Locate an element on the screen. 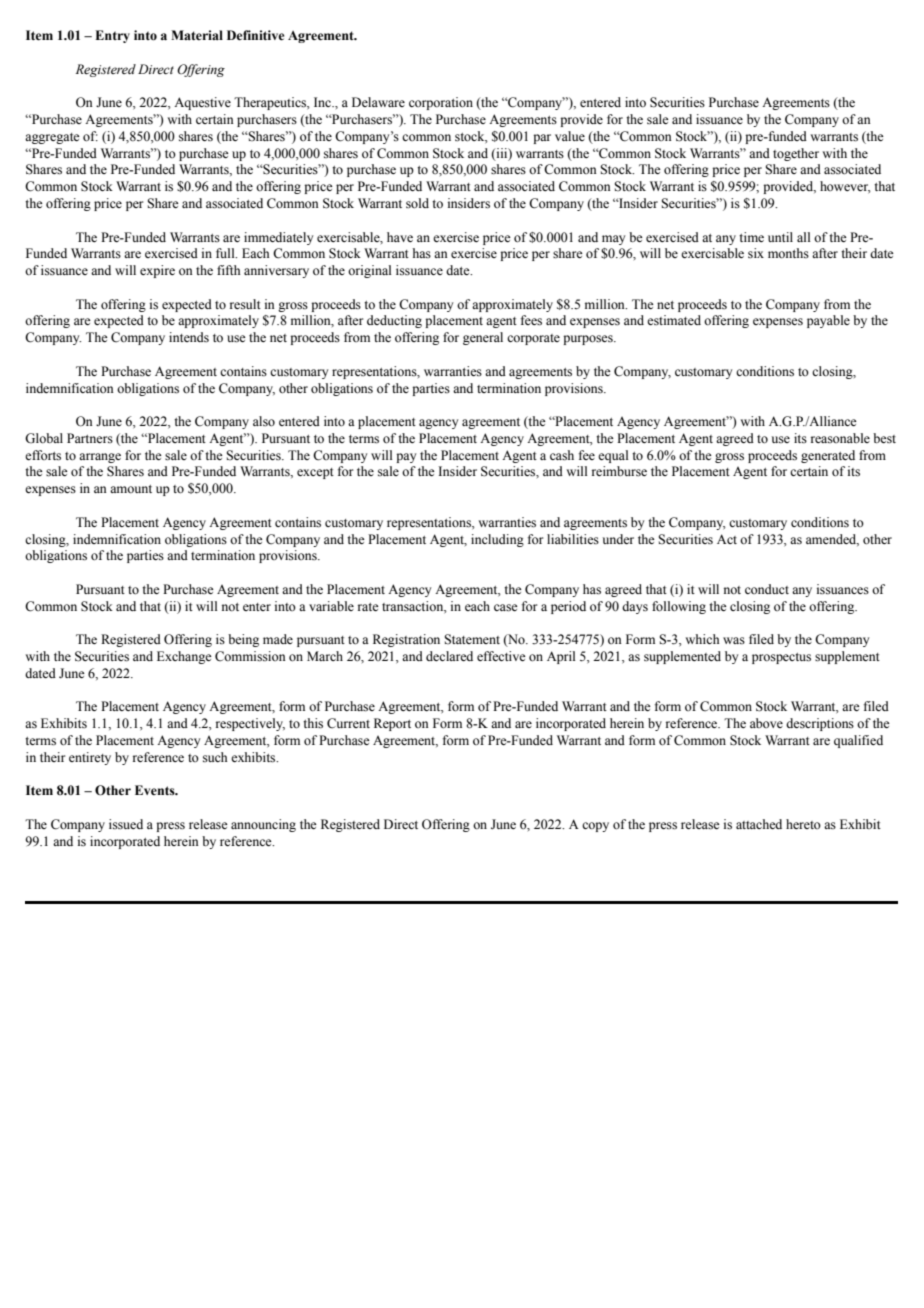  intends is located at coordinates (189, 337).
